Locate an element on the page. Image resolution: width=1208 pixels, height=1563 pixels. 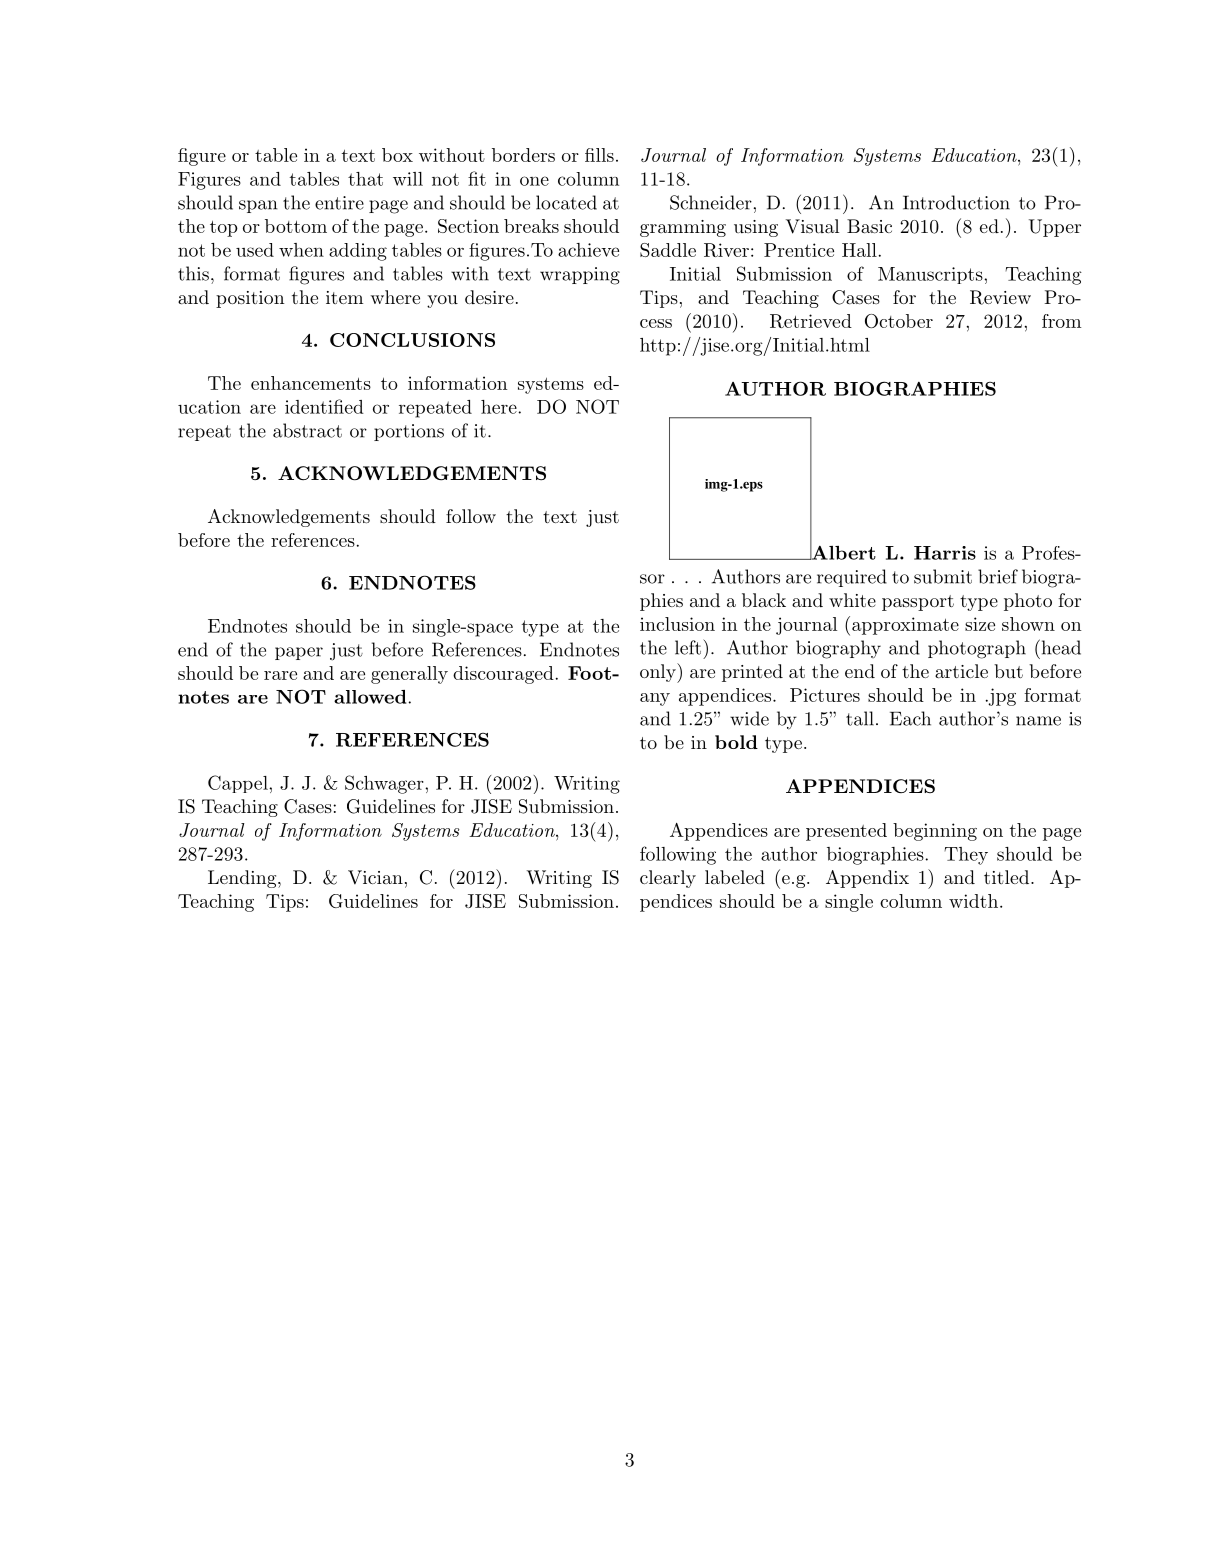
enhancements is located at coordinates (311, 383).
